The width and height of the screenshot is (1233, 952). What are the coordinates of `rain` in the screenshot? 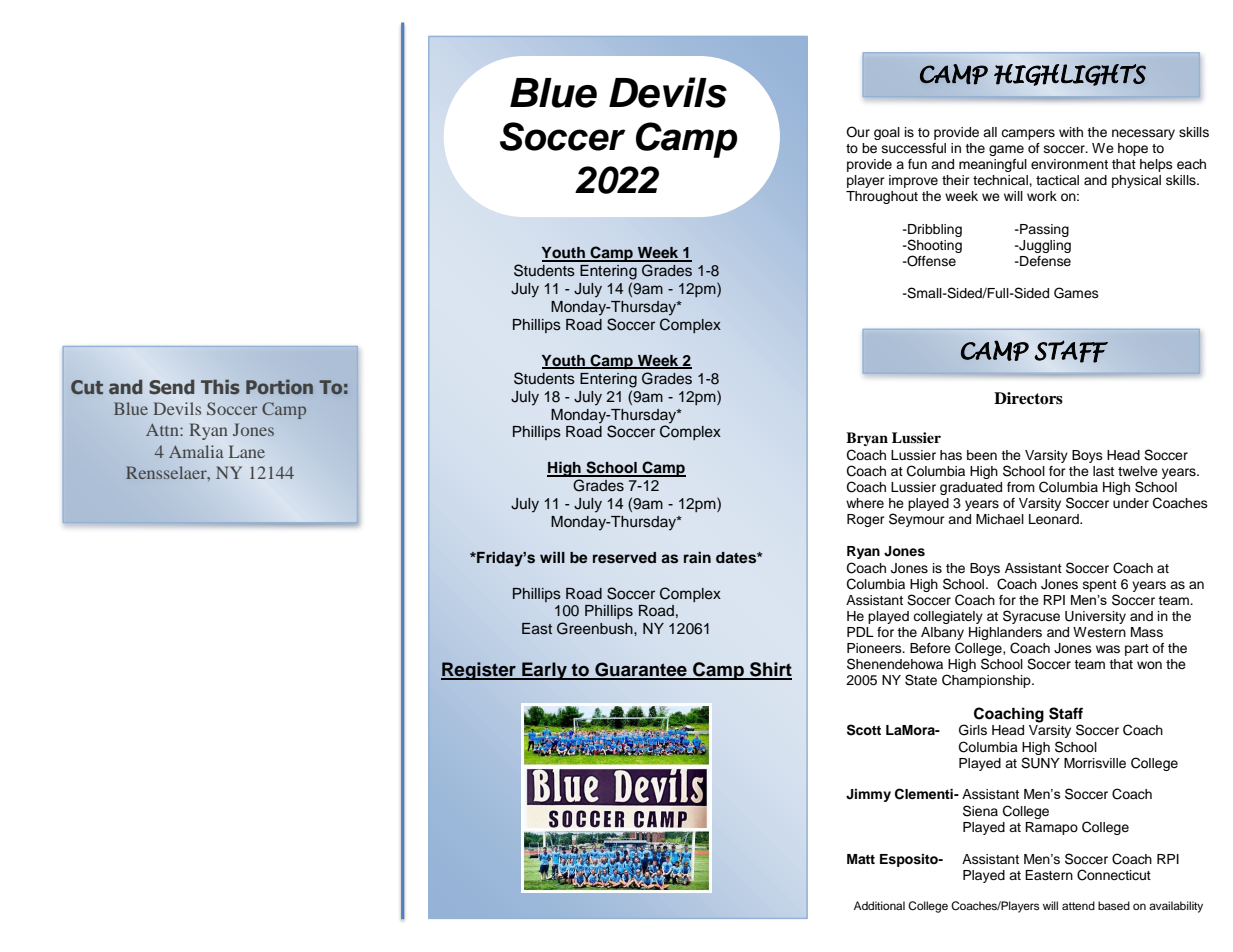 It's located at (697, 557).
